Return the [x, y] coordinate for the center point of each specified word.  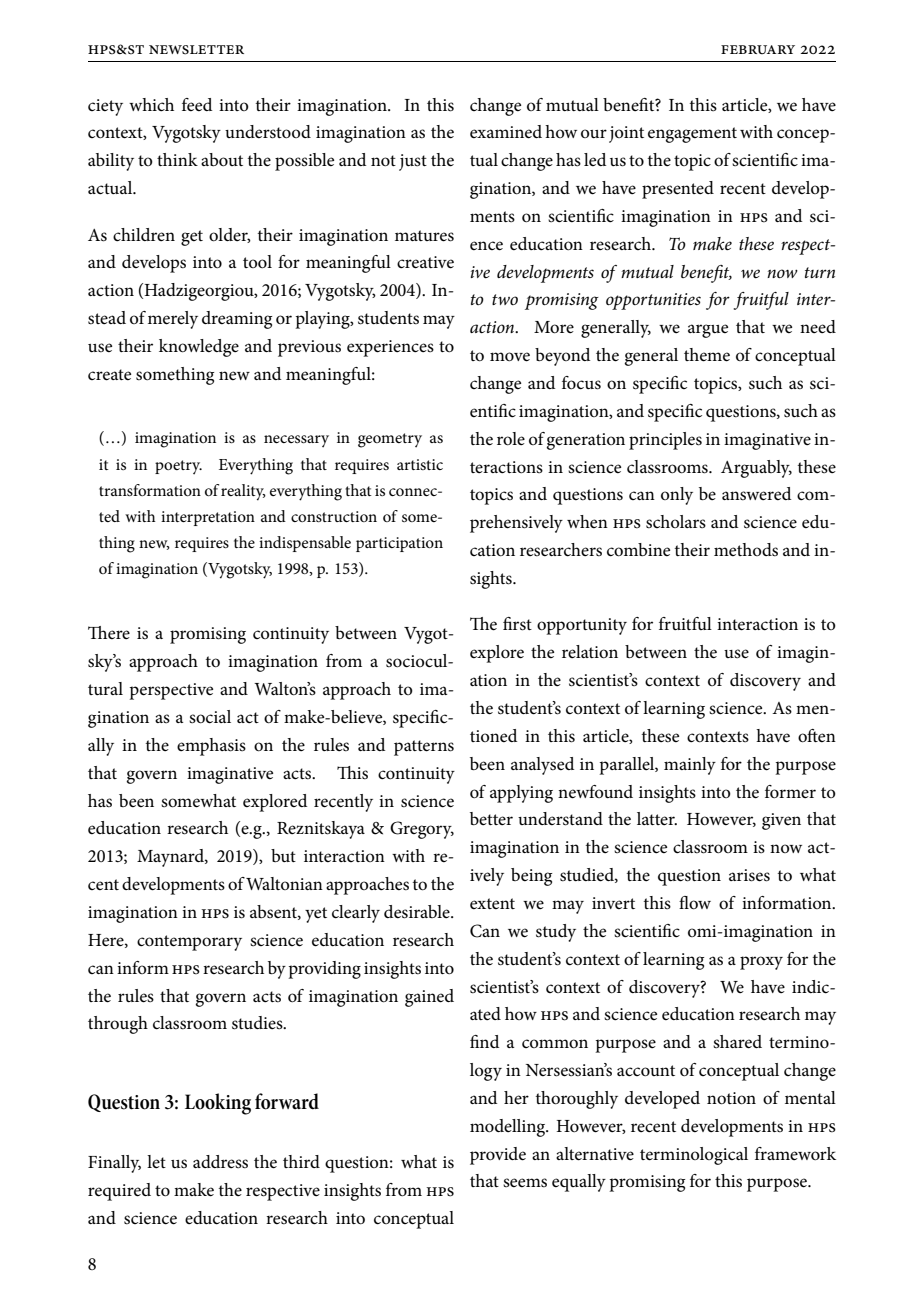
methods [746, 550]
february [758, 49]
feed [197, 104]
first [517, 624]
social [210, 717]
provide [498, 1156]
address [220, 1162]
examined [506, 132]
